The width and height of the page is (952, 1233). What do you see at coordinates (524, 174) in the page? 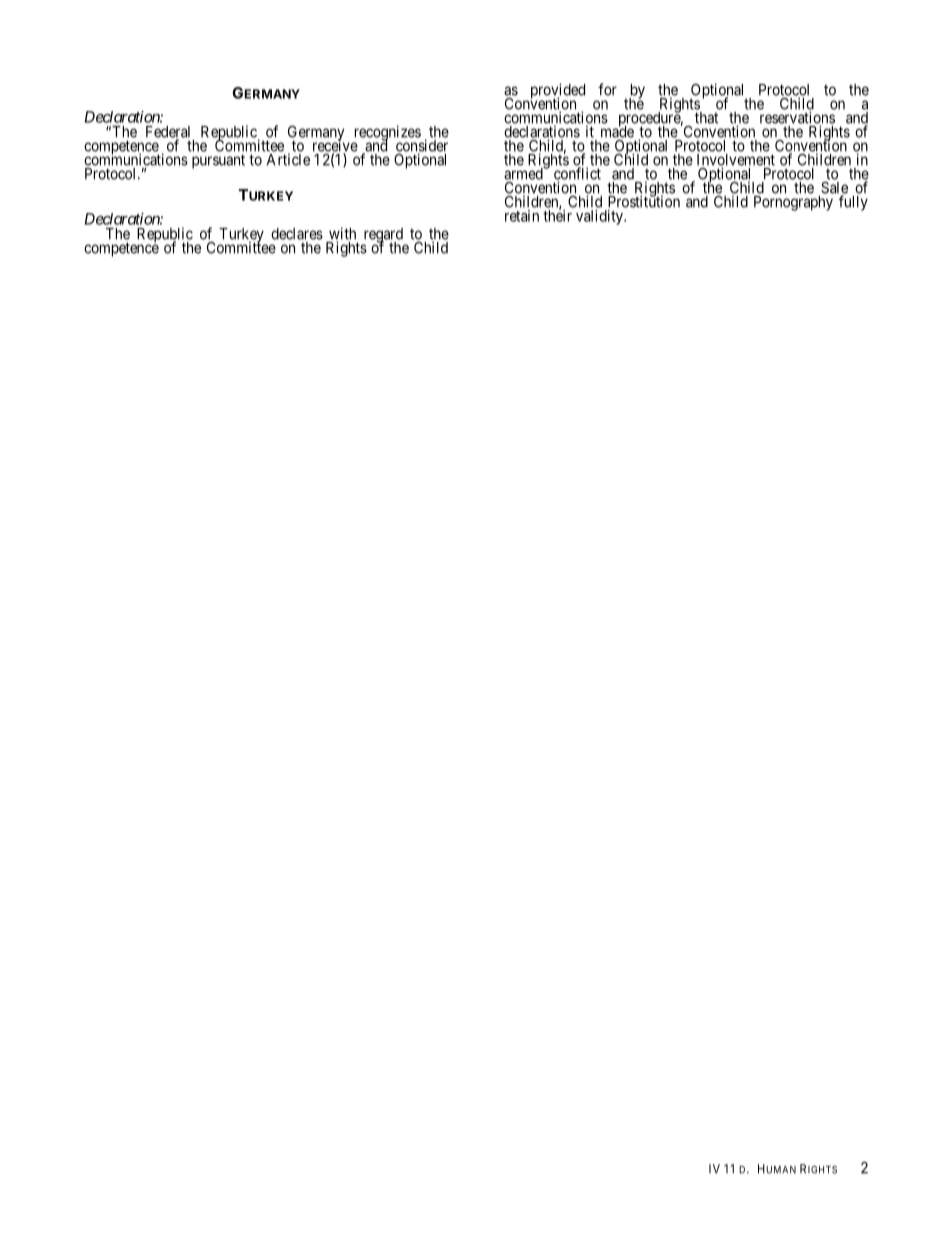
I see `armed` at bounding box center [524, 174].
